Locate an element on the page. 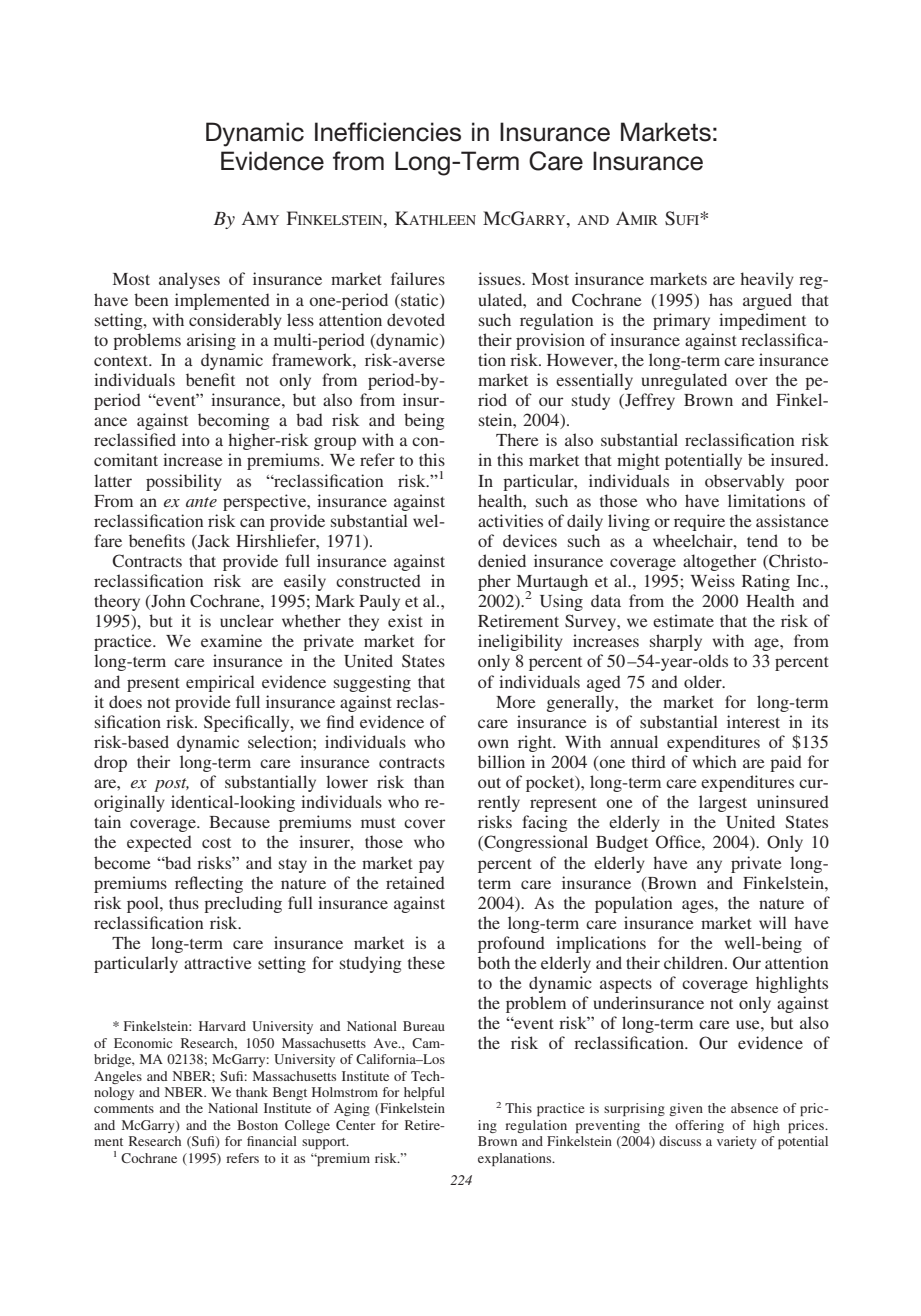 The image size is (921, 1316). activities is located at coordinates (510, 520).
